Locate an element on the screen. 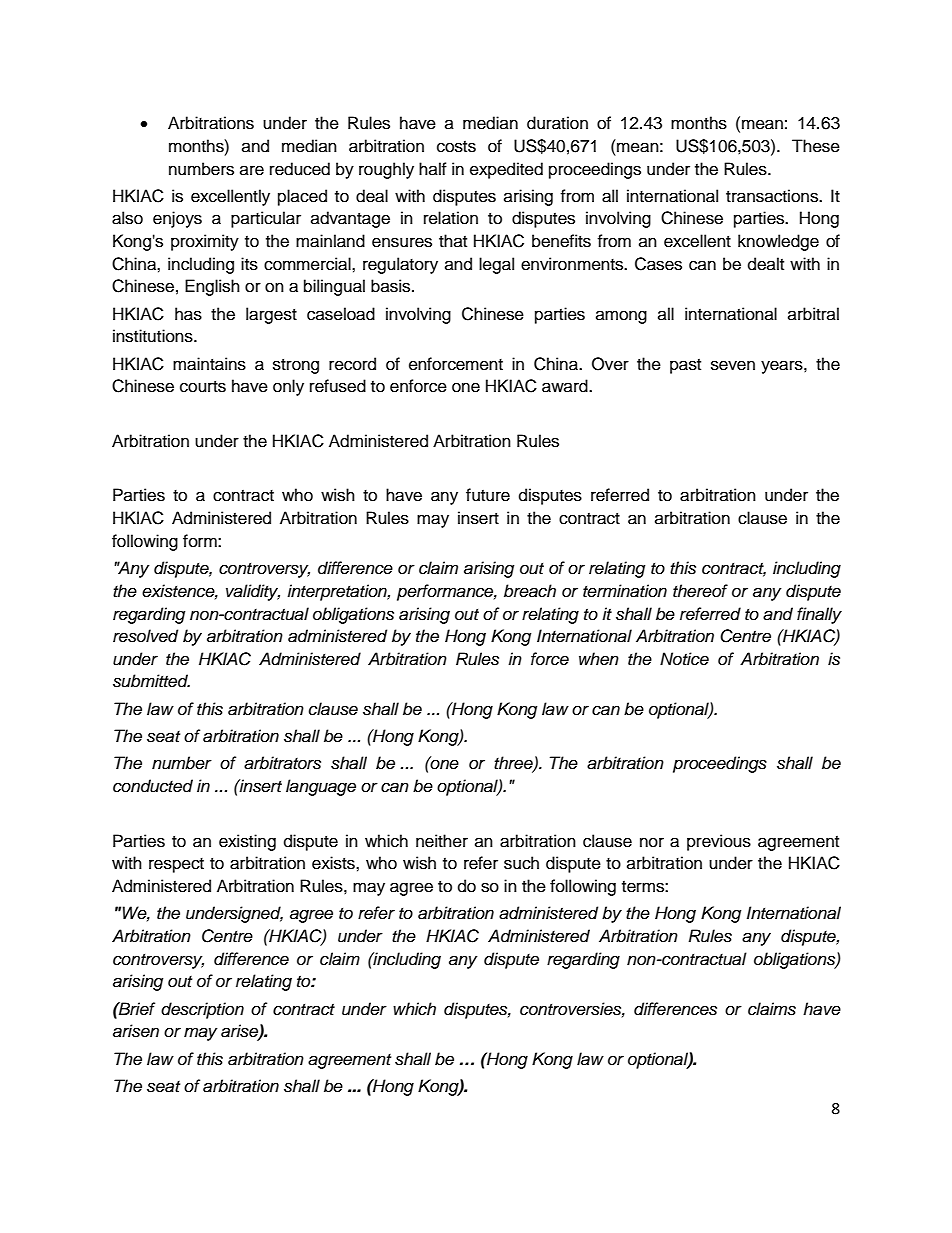  seven is located at coordinates (733, 365).
